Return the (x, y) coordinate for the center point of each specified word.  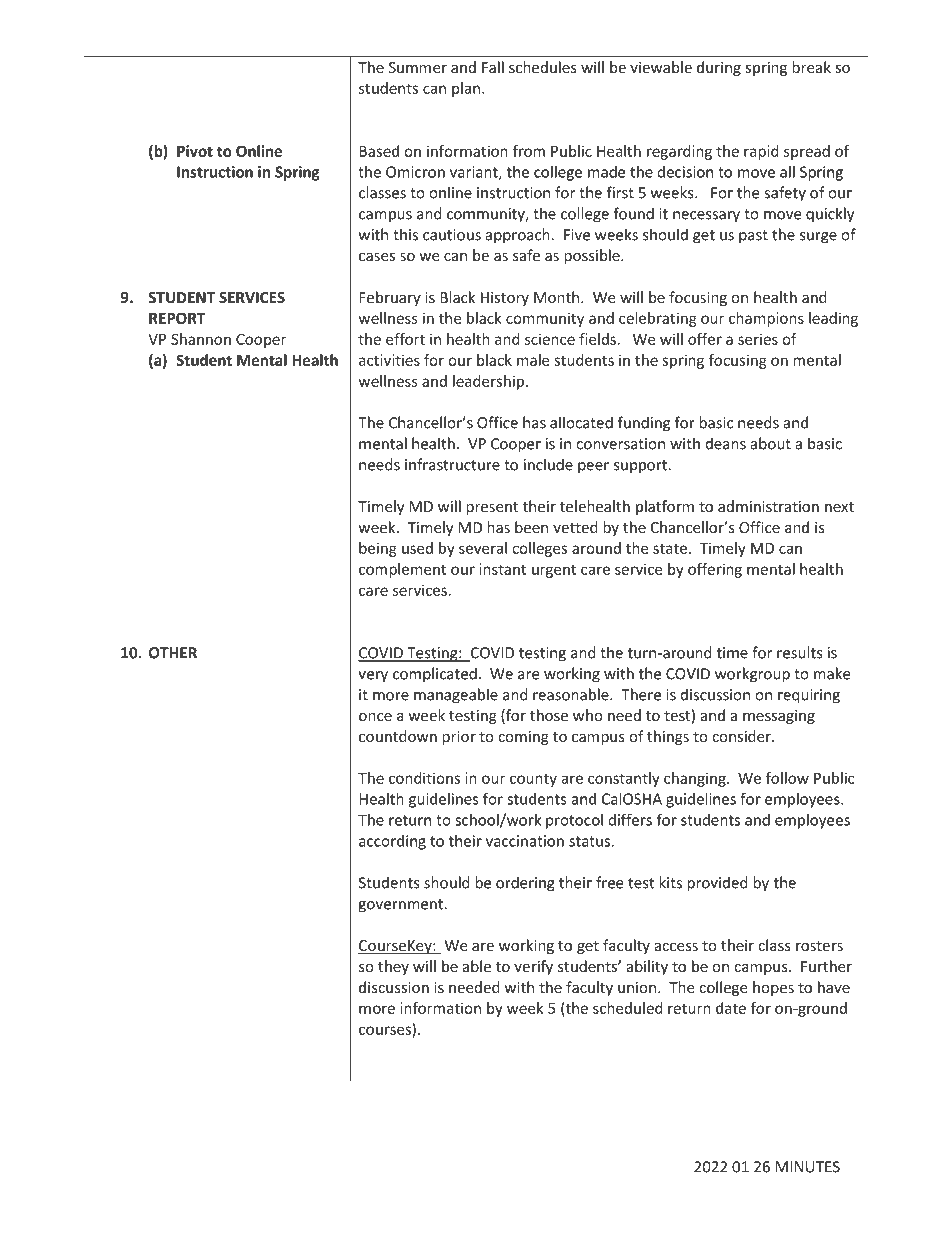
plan (467, 89)
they (393, 967)
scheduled (628, 1008)
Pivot (195, 151)
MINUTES (808, 1167)
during (719, 68)
